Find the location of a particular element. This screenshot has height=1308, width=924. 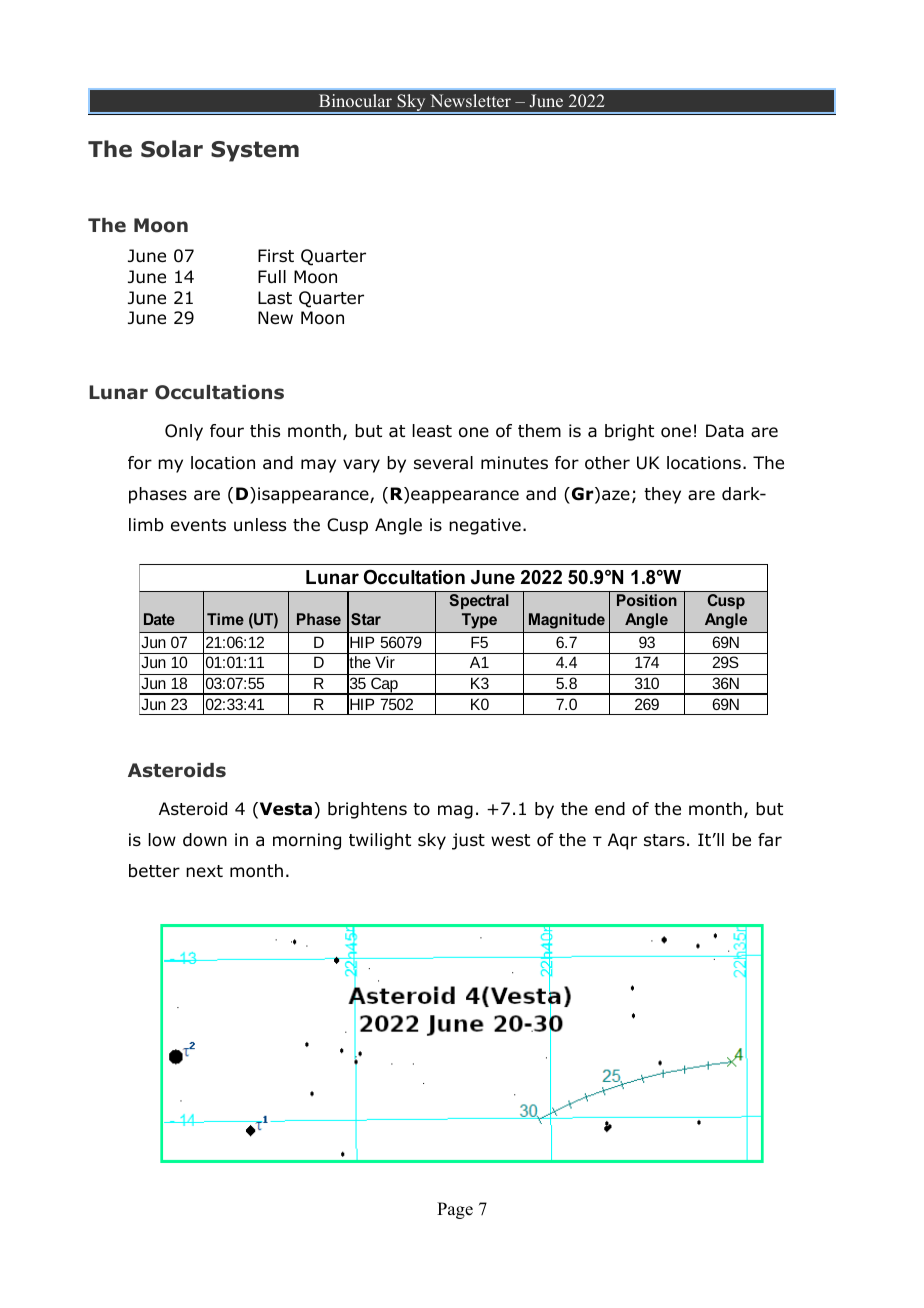

System is located at coordinates (255, 151).
